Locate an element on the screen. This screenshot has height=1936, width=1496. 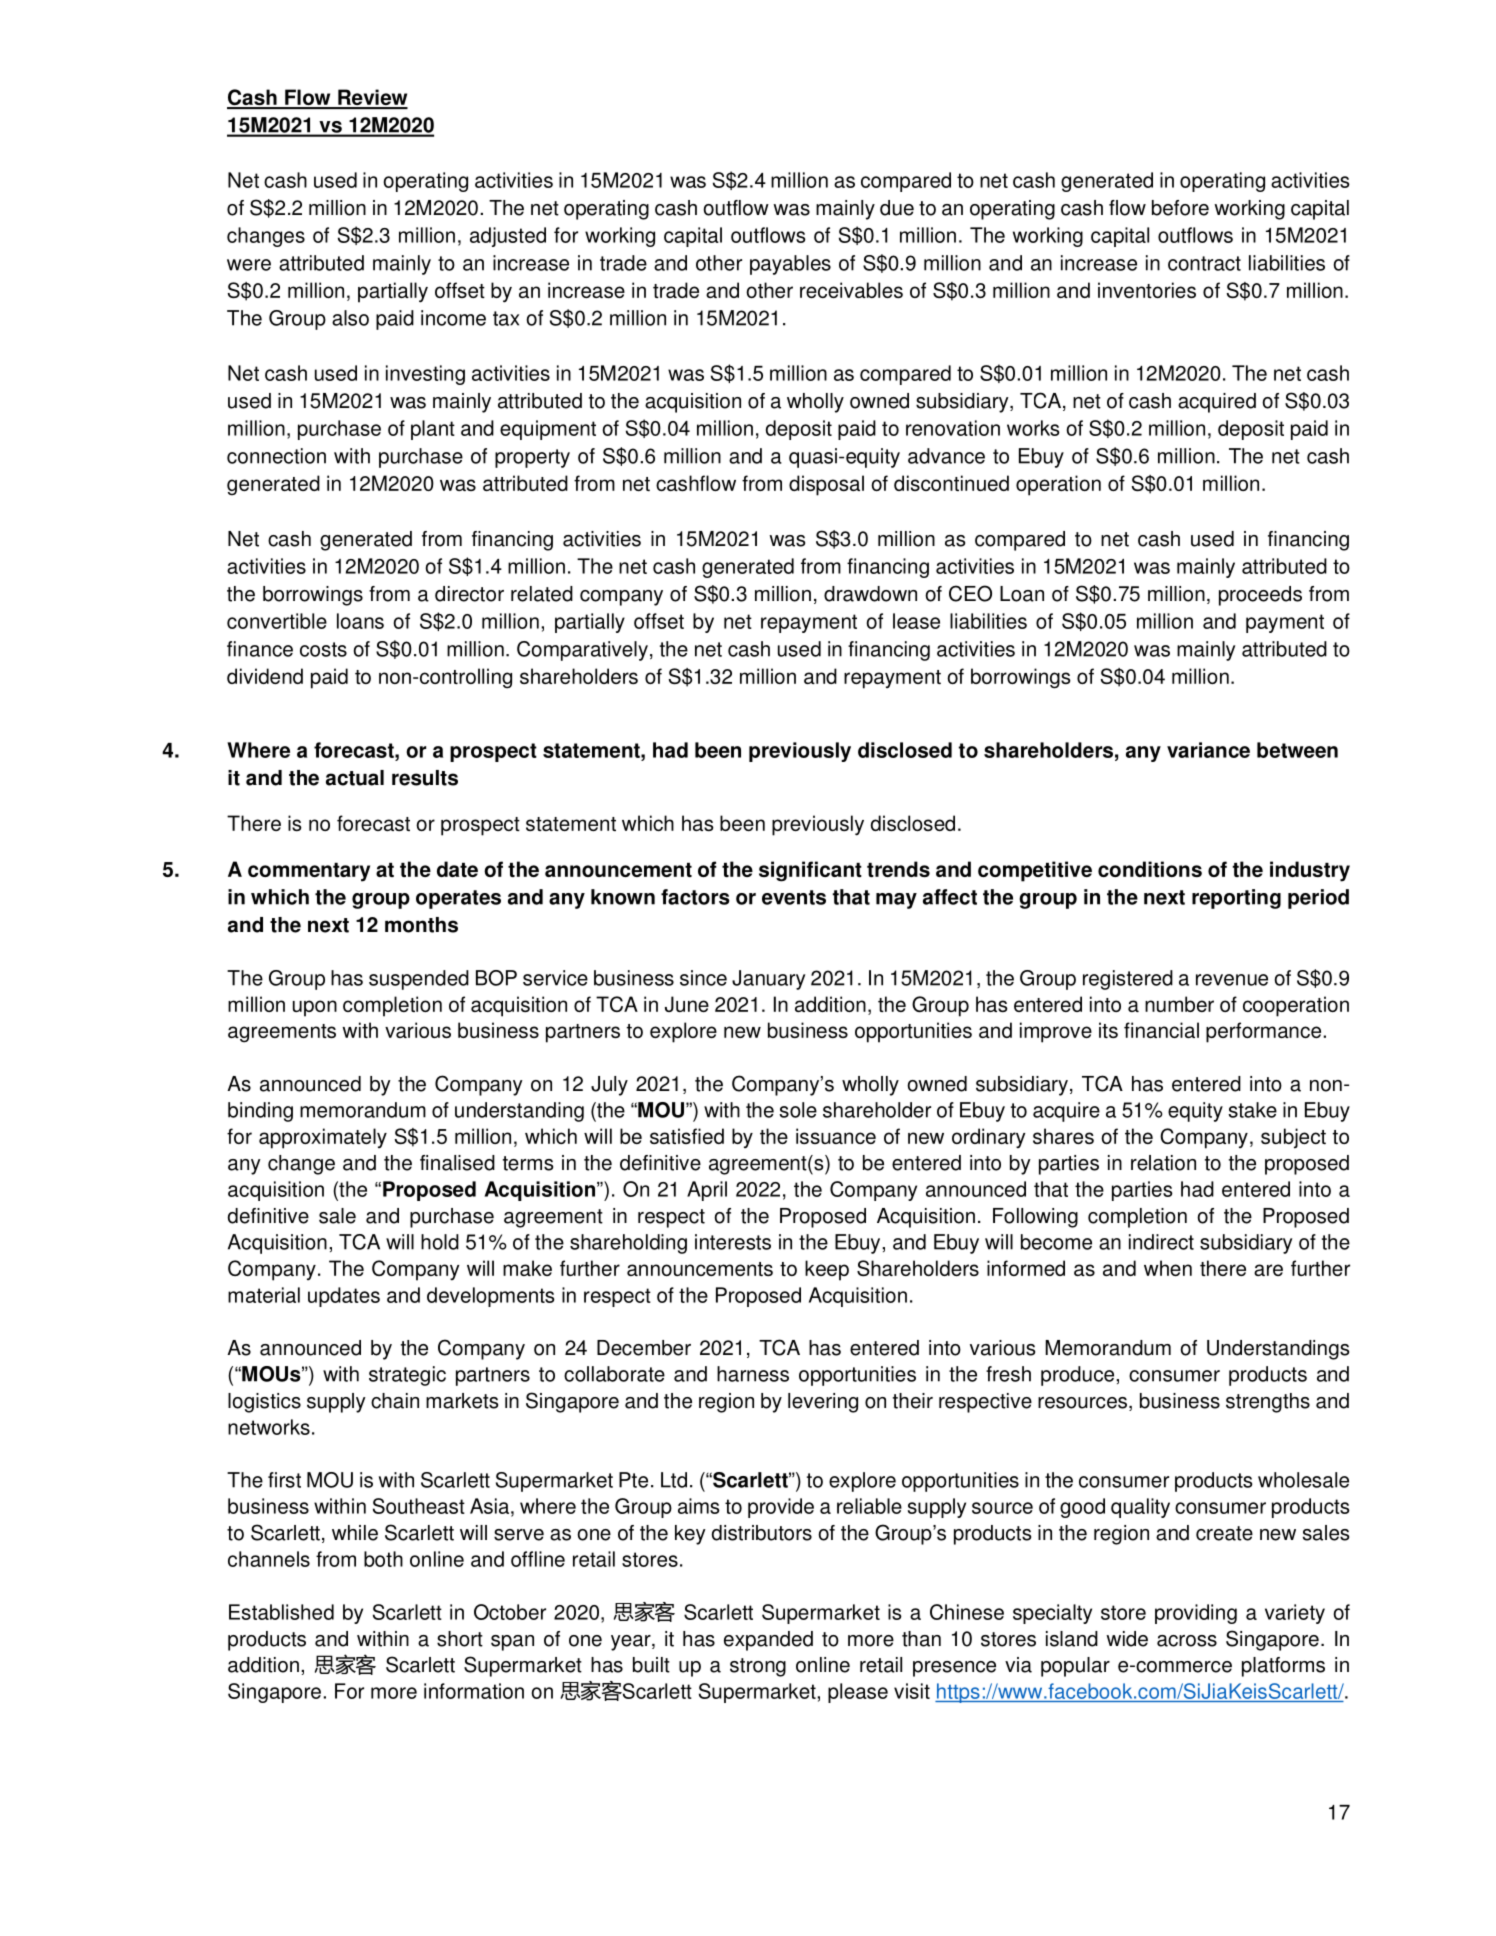
events is located at coordinates (794, 897).
